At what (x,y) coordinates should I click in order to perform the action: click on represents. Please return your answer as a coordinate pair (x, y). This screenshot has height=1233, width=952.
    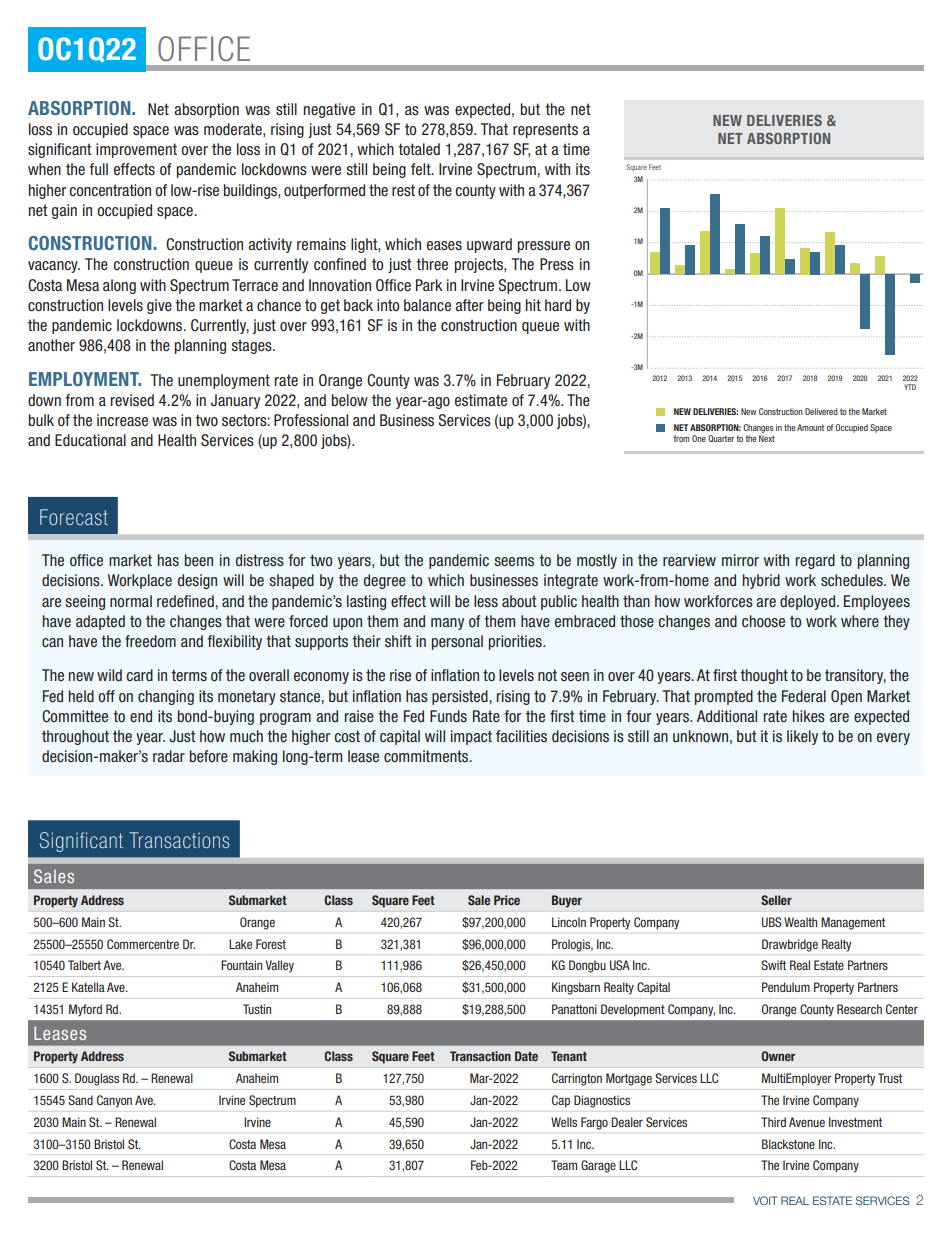
    Looking at the image, I should click on (545, 130).
